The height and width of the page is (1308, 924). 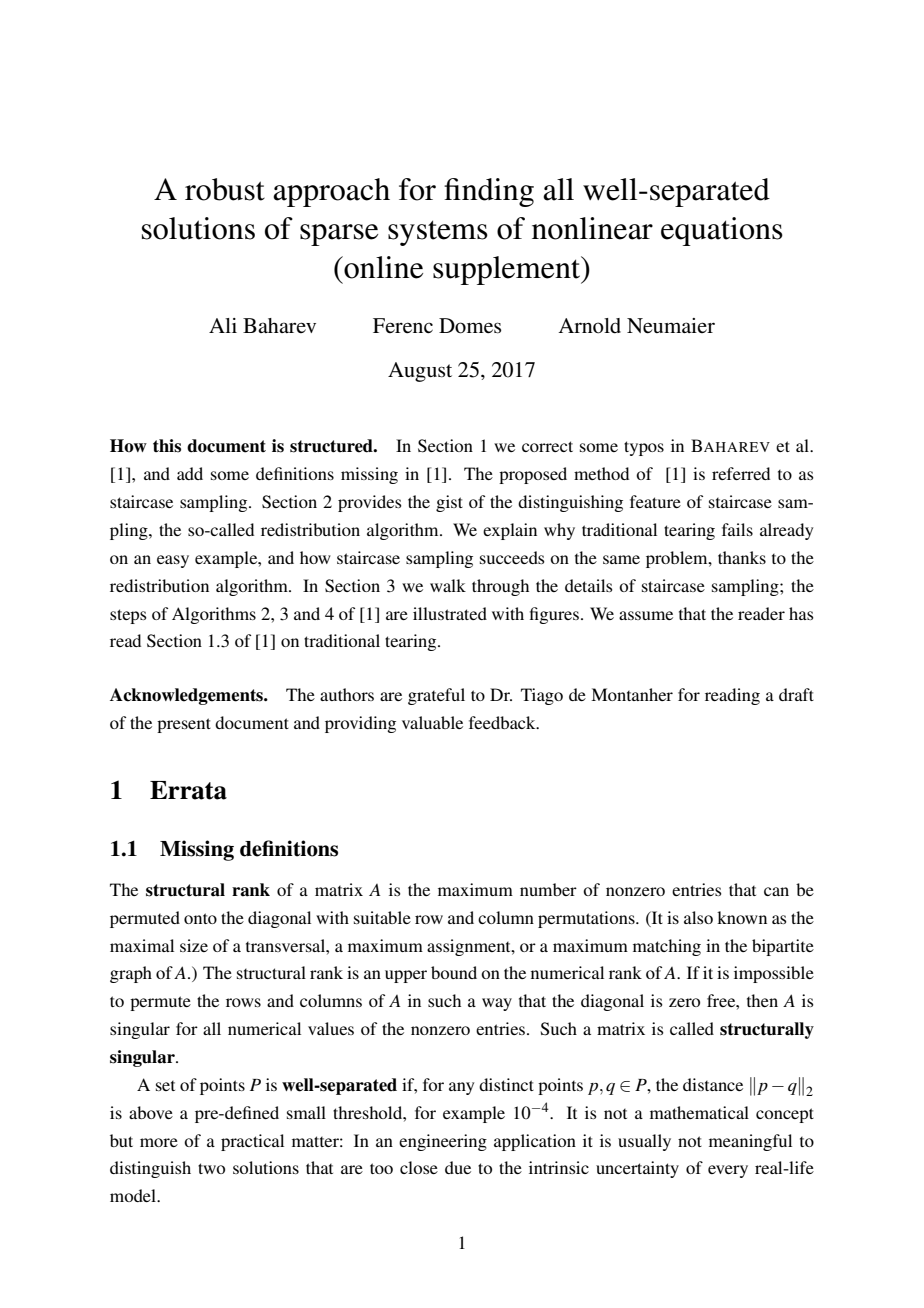 I want to click on onto, so click(x=200, y=918).
